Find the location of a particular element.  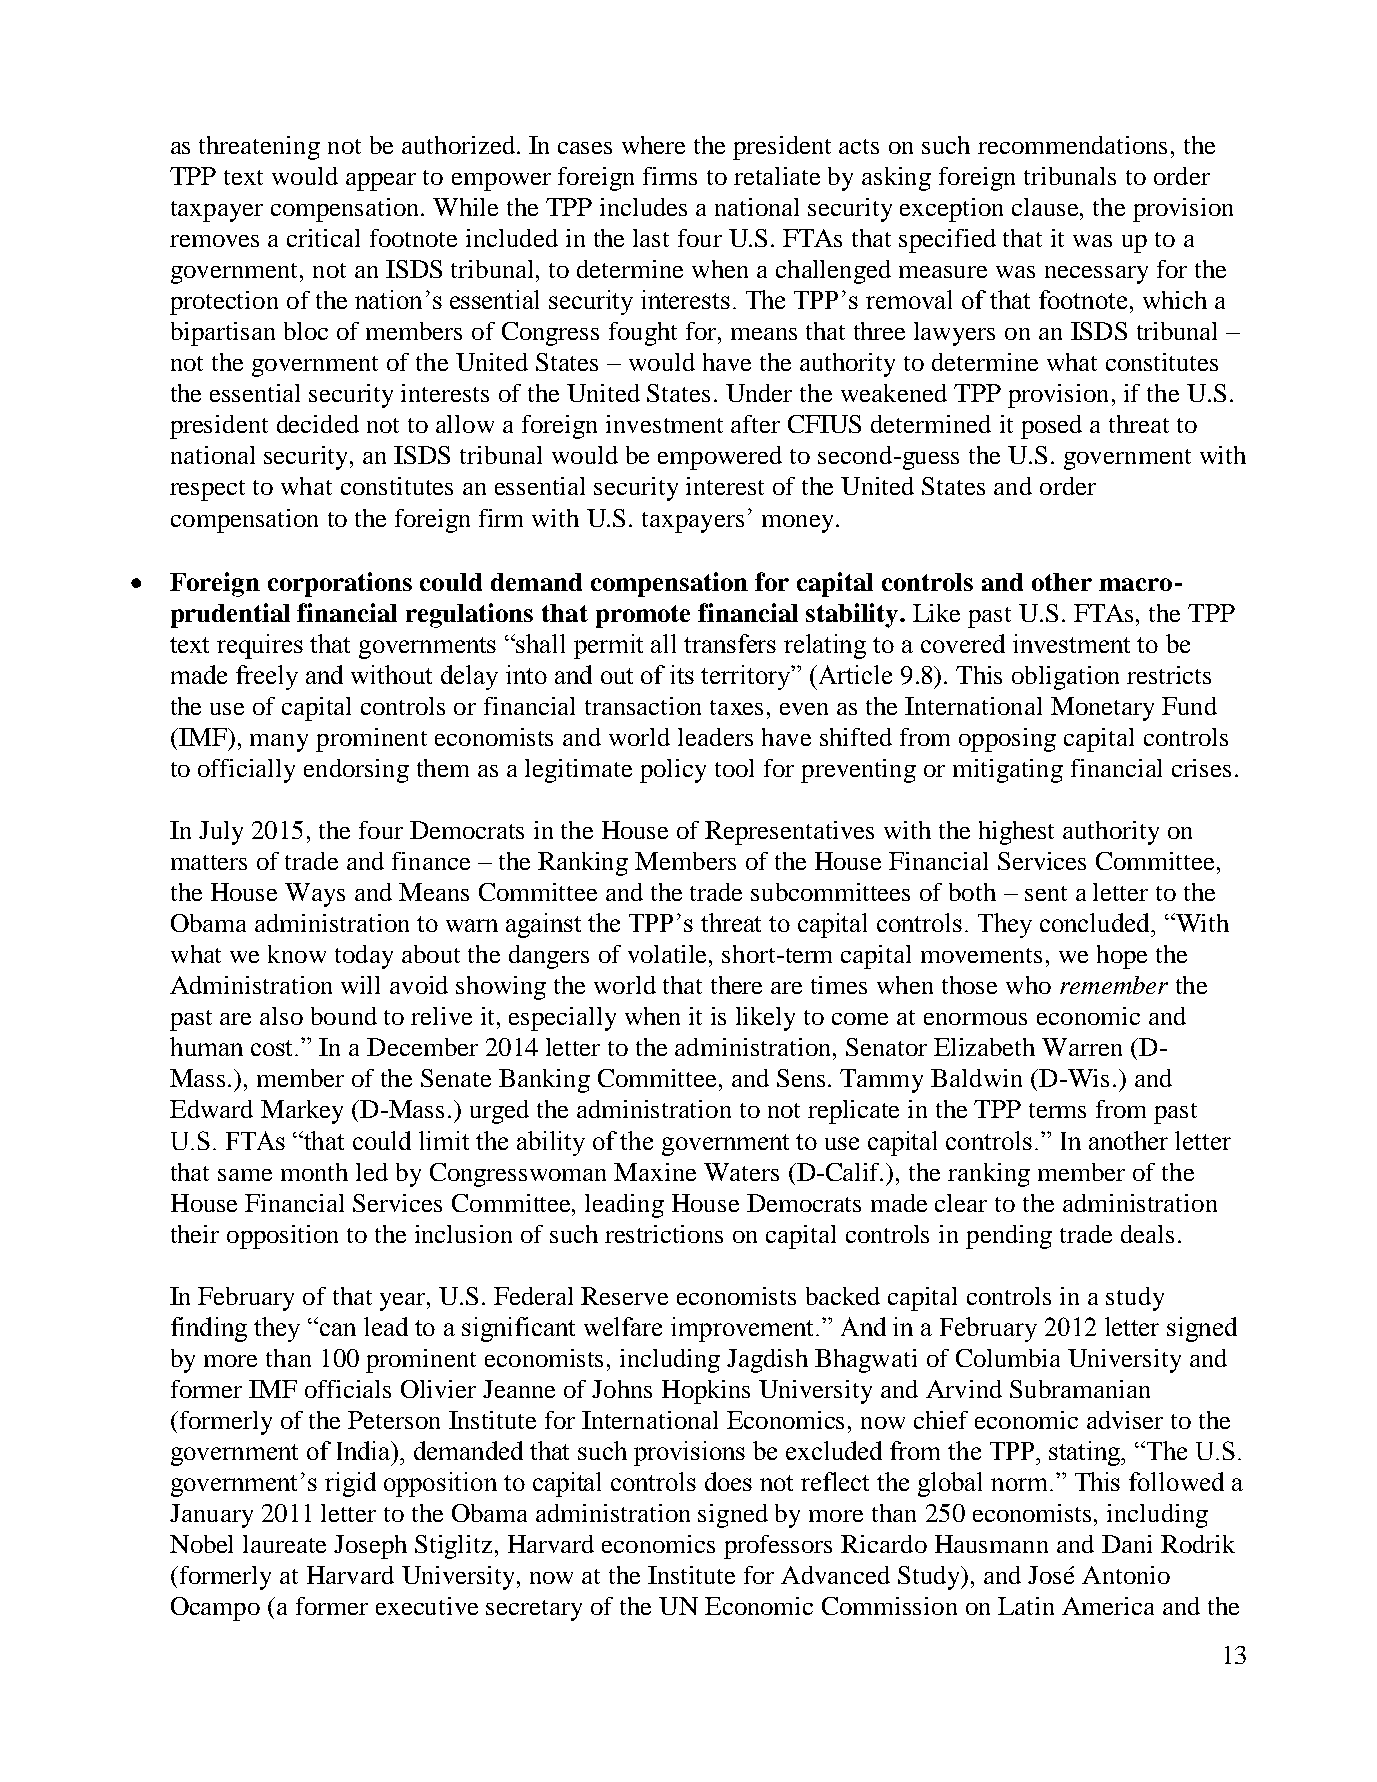

professors is located at coordinates (778, 1547).
